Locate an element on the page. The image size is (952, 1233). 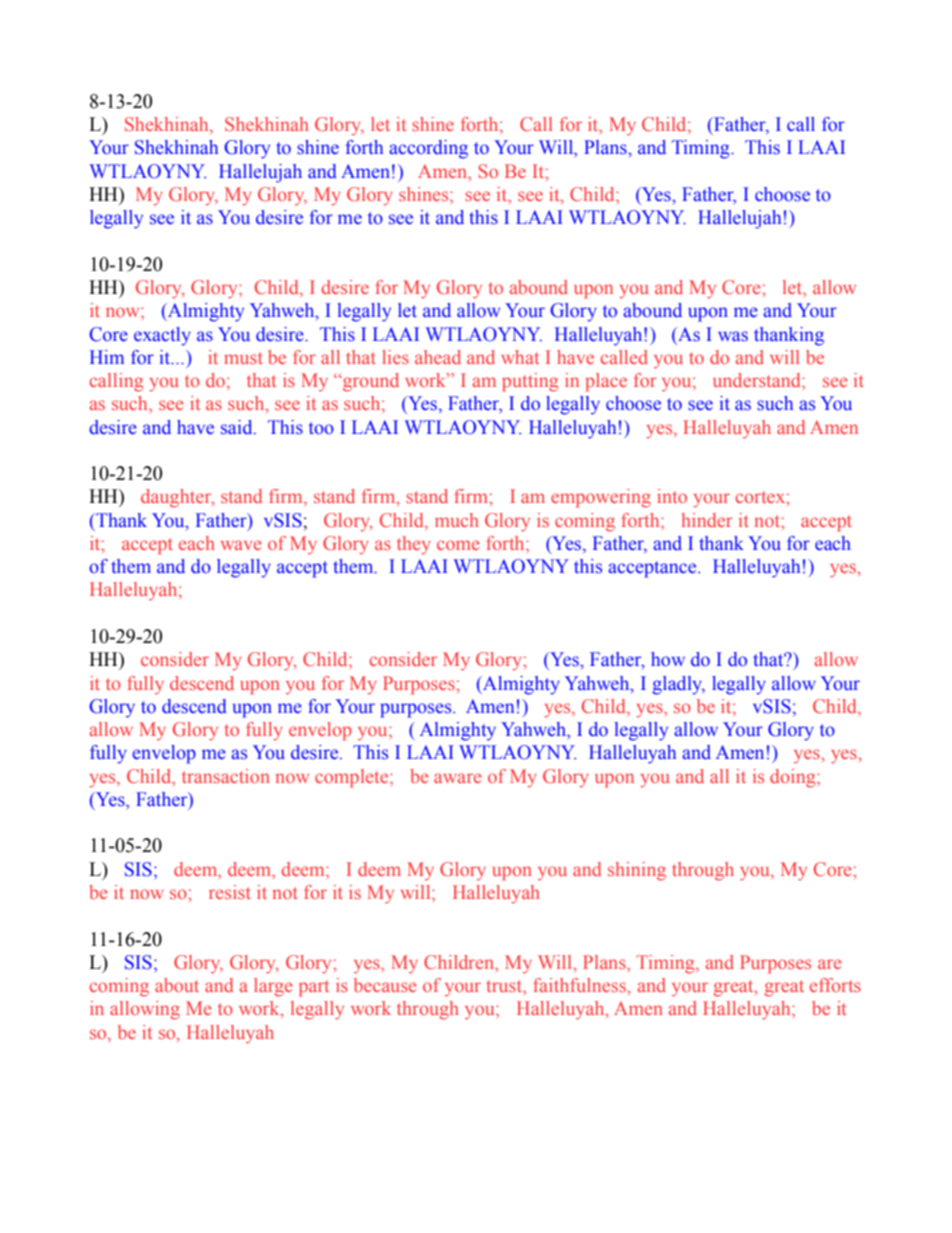
said is located at coordinates (238, 427).
